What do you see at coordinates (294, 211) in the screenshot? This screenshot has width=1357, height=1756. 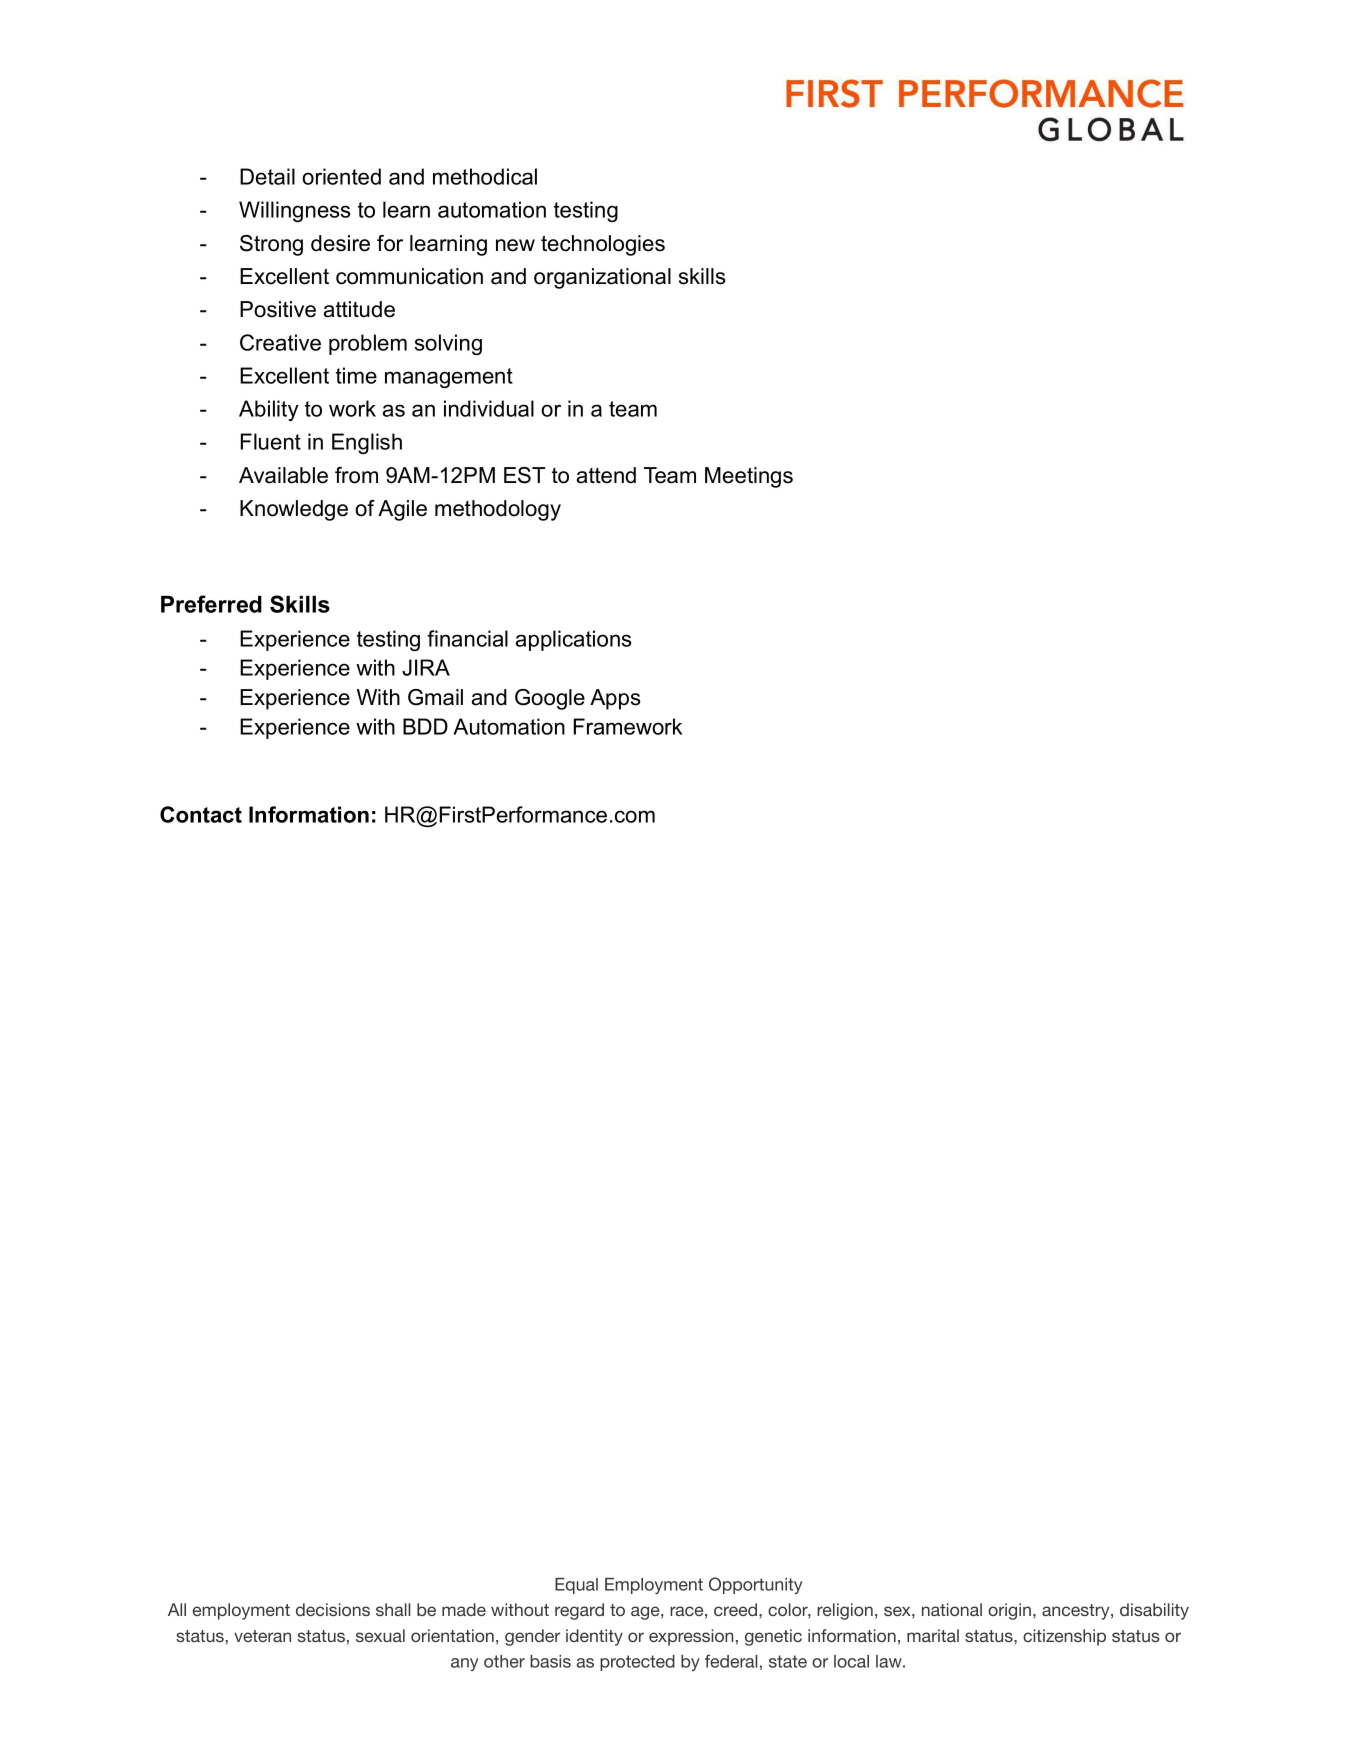 I see `Willingness` at bounding box center [294, 211].
